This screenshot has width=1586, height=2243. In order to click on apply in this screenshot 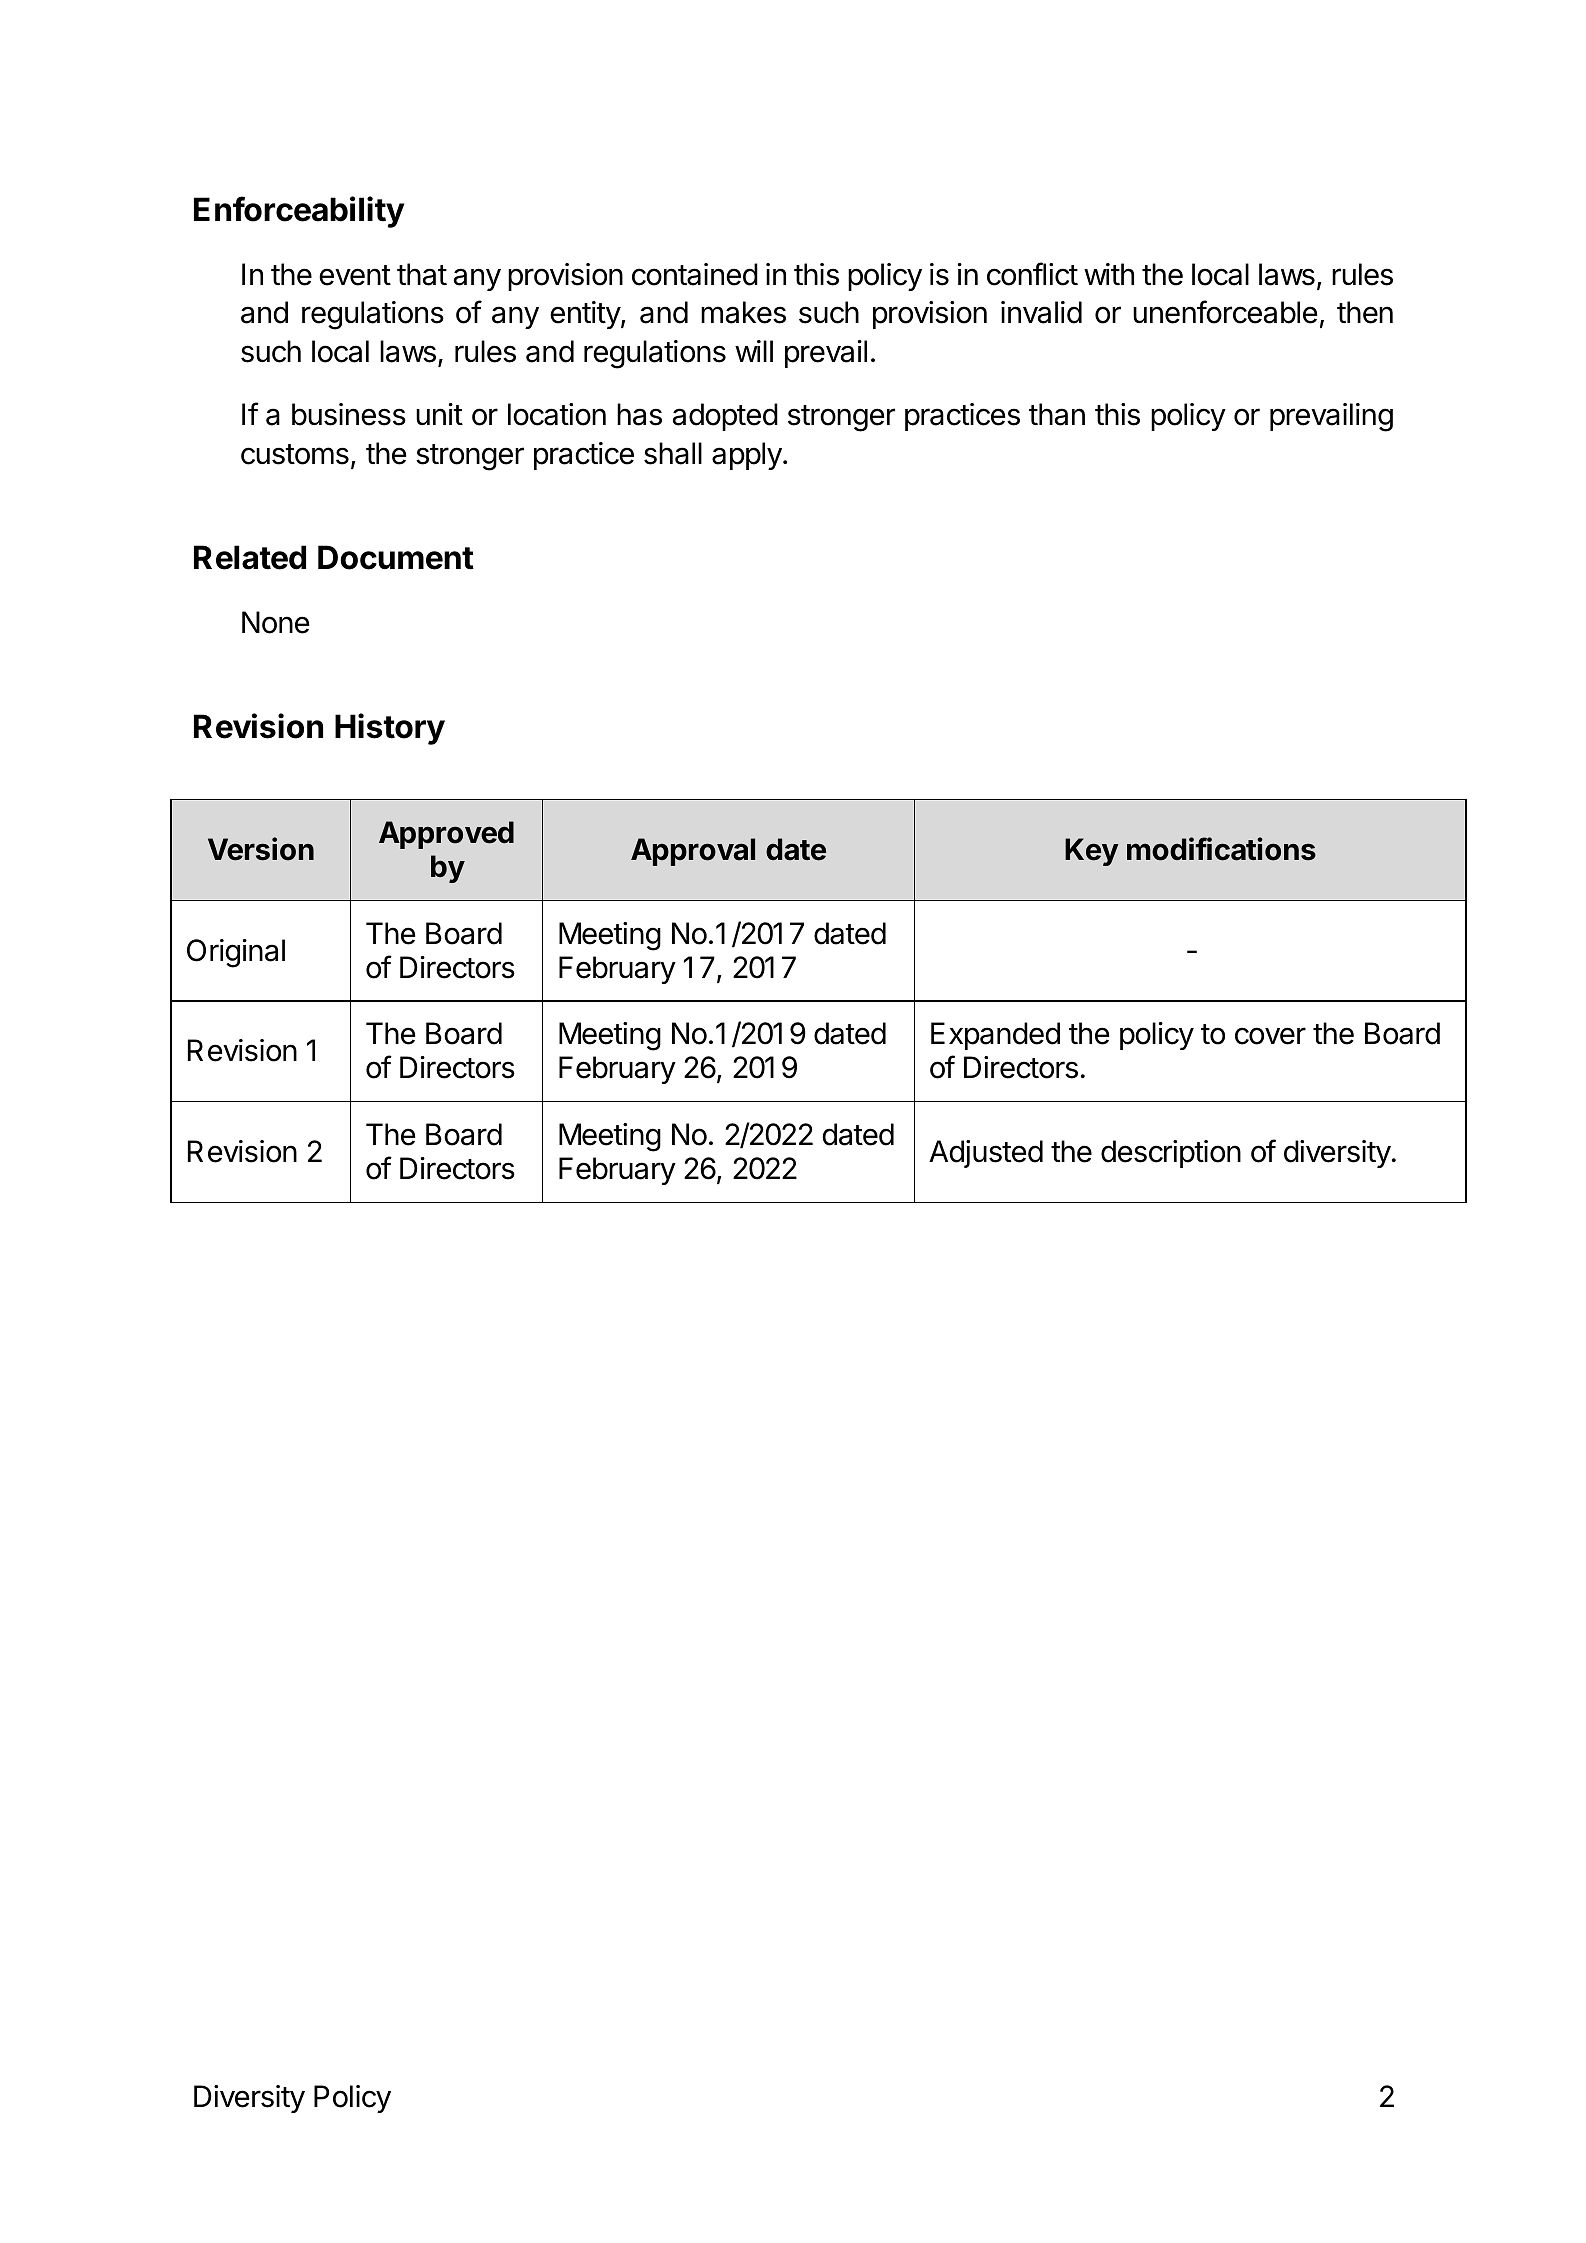, I will do `click(748, 456)`.
